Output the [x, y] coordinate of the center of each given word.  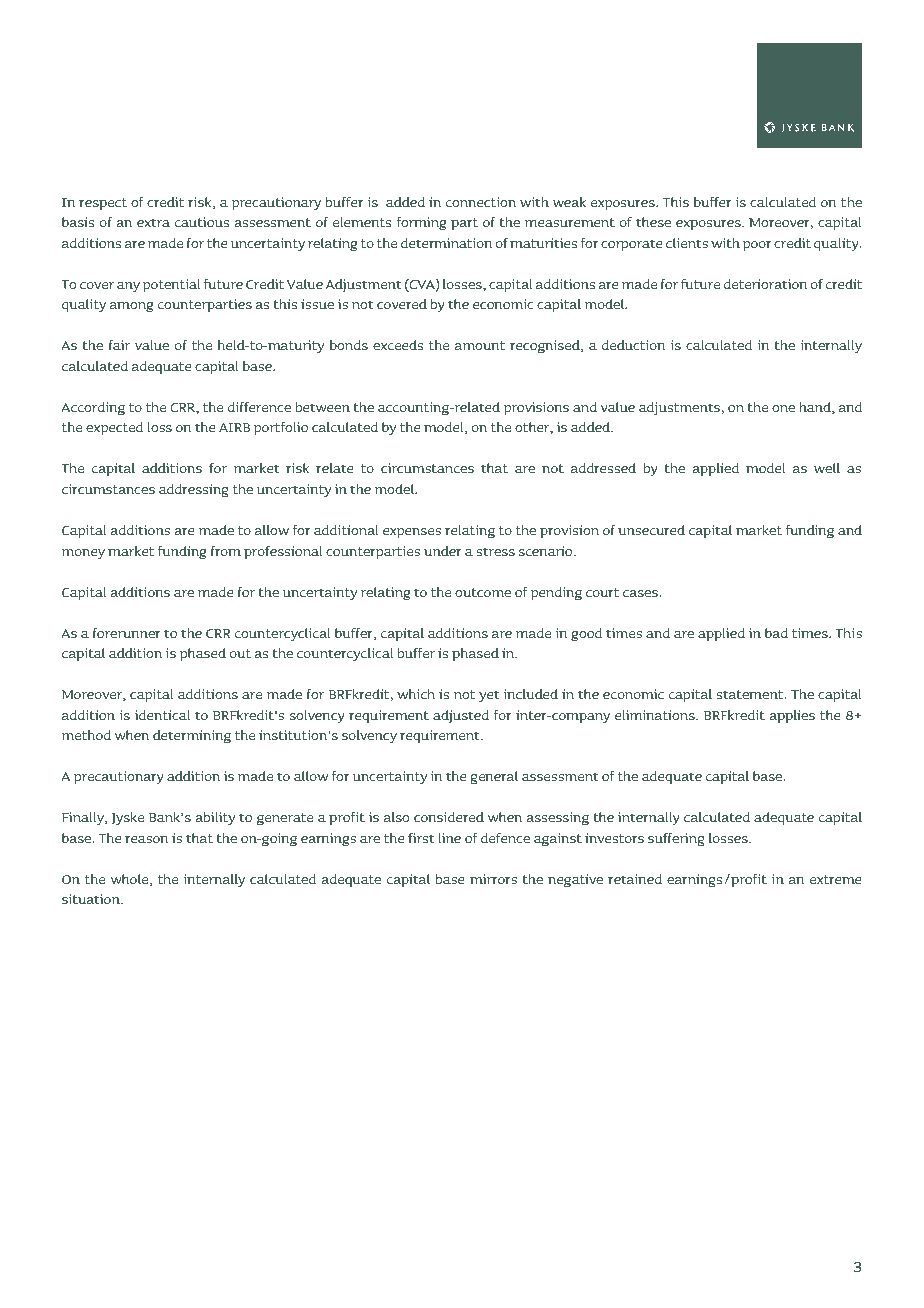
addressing [194, 491]
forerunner [126, 633]
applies [792, 716]
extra [153, 222]
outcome [483, 592]
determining [192, 737]
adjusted [461, 716]
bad [776, 633]
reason [147, 839]
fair [119, 345]
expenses [412, 533]
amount [480, 345]
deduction [634, 345]
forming [421, 224]
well [827, 468]
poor [756, 246]
